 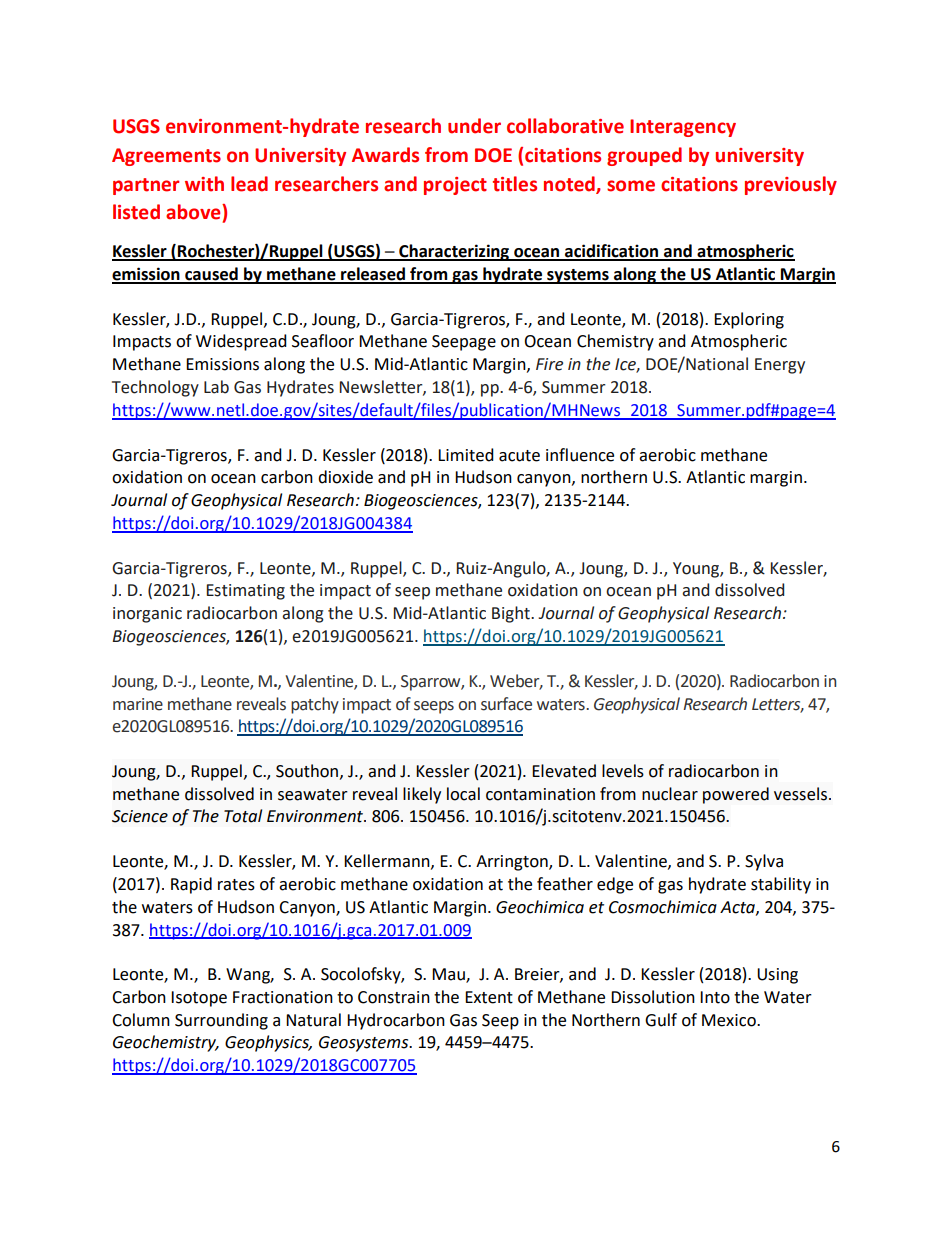 What do you see at coordinates (243, 816) in the screenshot?
I see `Total` at bounding box center [243, 816].
